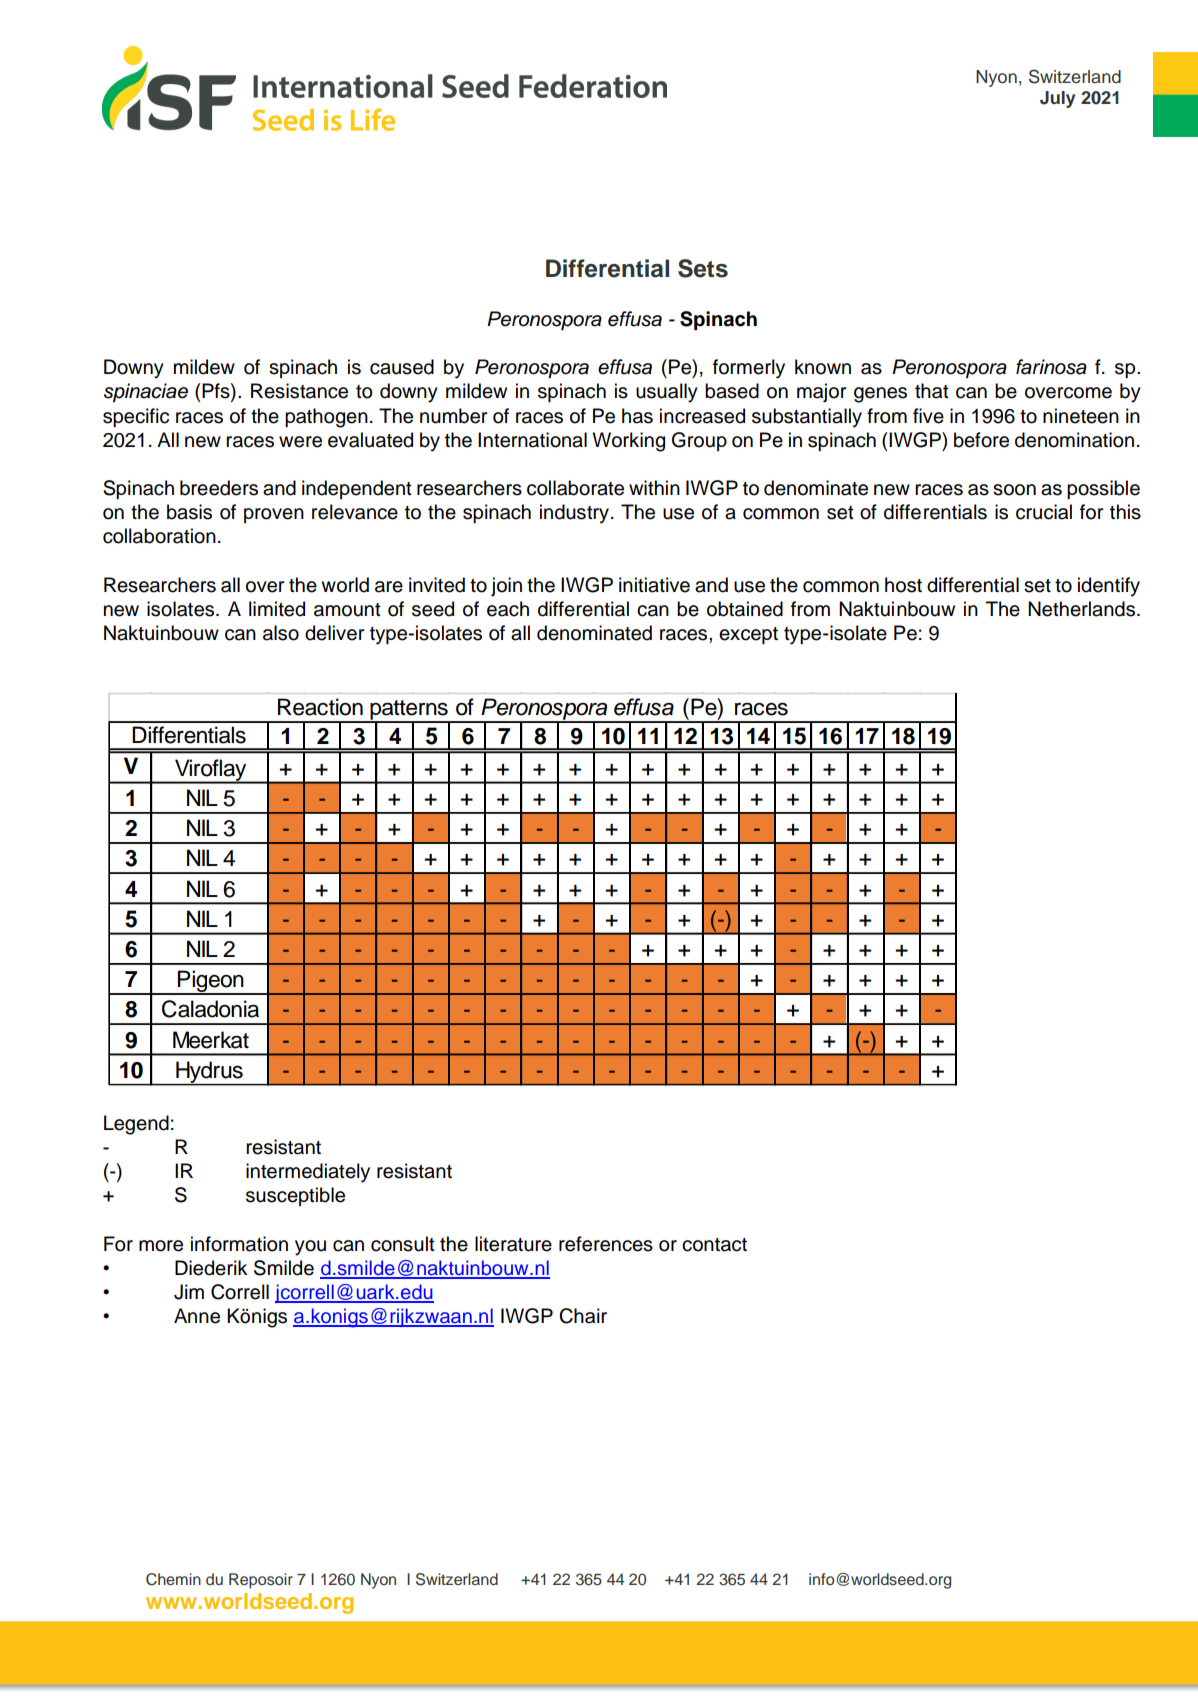  What do you see at coordinates (513, 1244) in the image?
I see `literature` at bounding box center [513, 1244].
